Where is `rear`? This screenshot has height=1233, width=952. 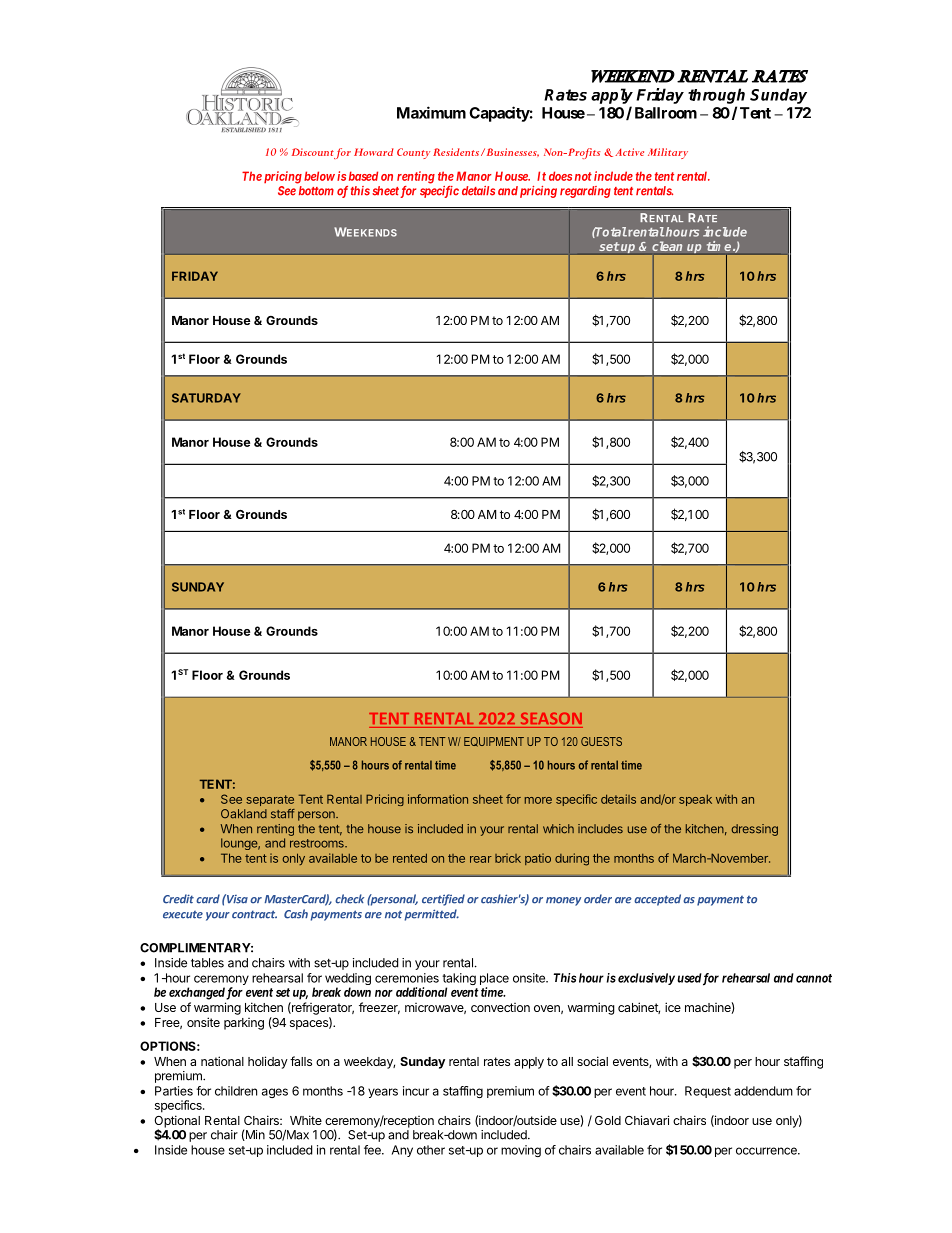 rear is located at coordinates (481, 859).
